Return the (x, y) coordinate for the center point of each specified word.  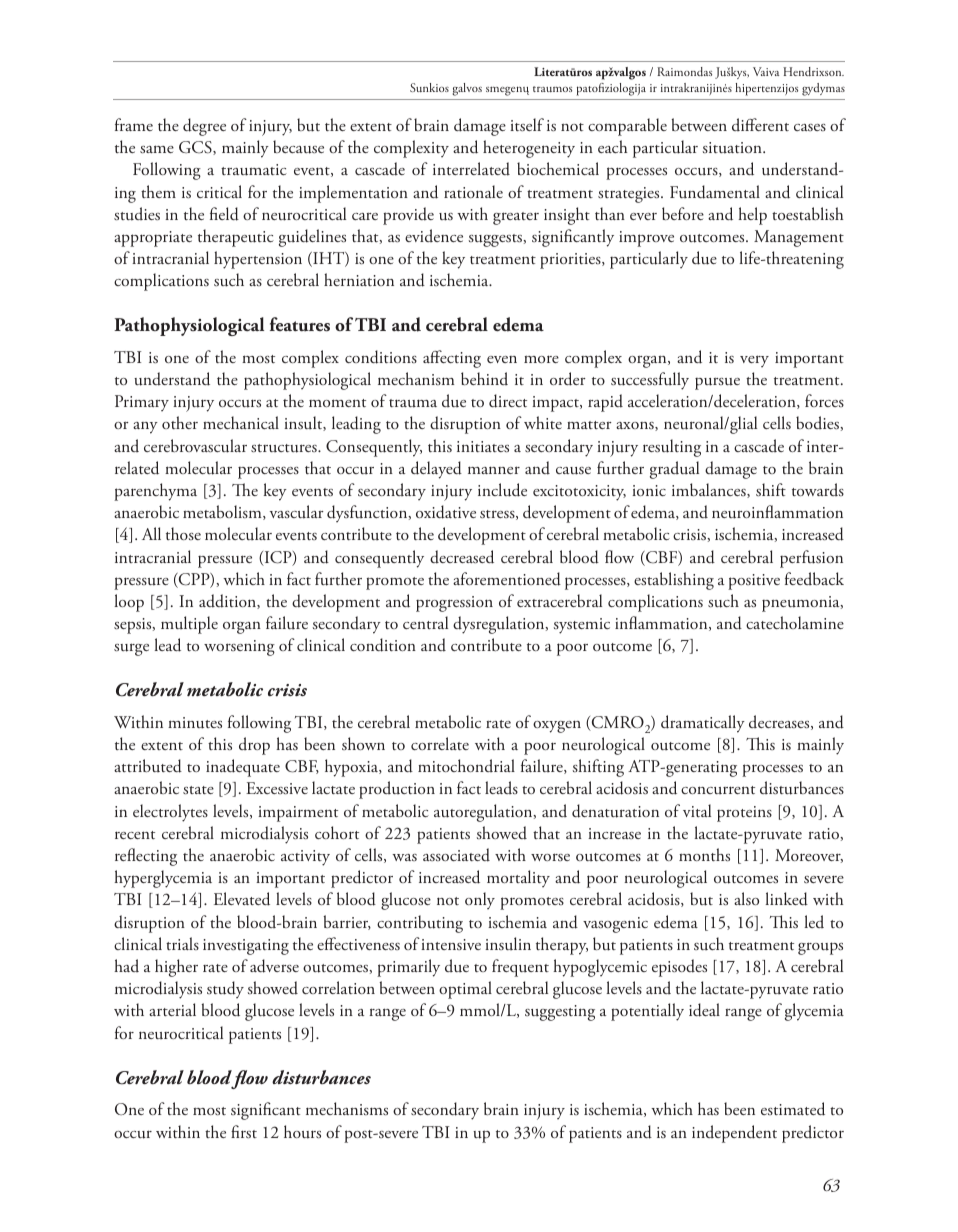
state (198, 790)
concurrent (718, 790)
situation (733, 148)
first (244, 1131)
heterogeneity (529, 149)
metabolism (223, 512)
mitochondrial (466, 765)
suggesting (560, 1013)
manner (494, 470)
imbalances (710, 490)
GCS (196, 148)
